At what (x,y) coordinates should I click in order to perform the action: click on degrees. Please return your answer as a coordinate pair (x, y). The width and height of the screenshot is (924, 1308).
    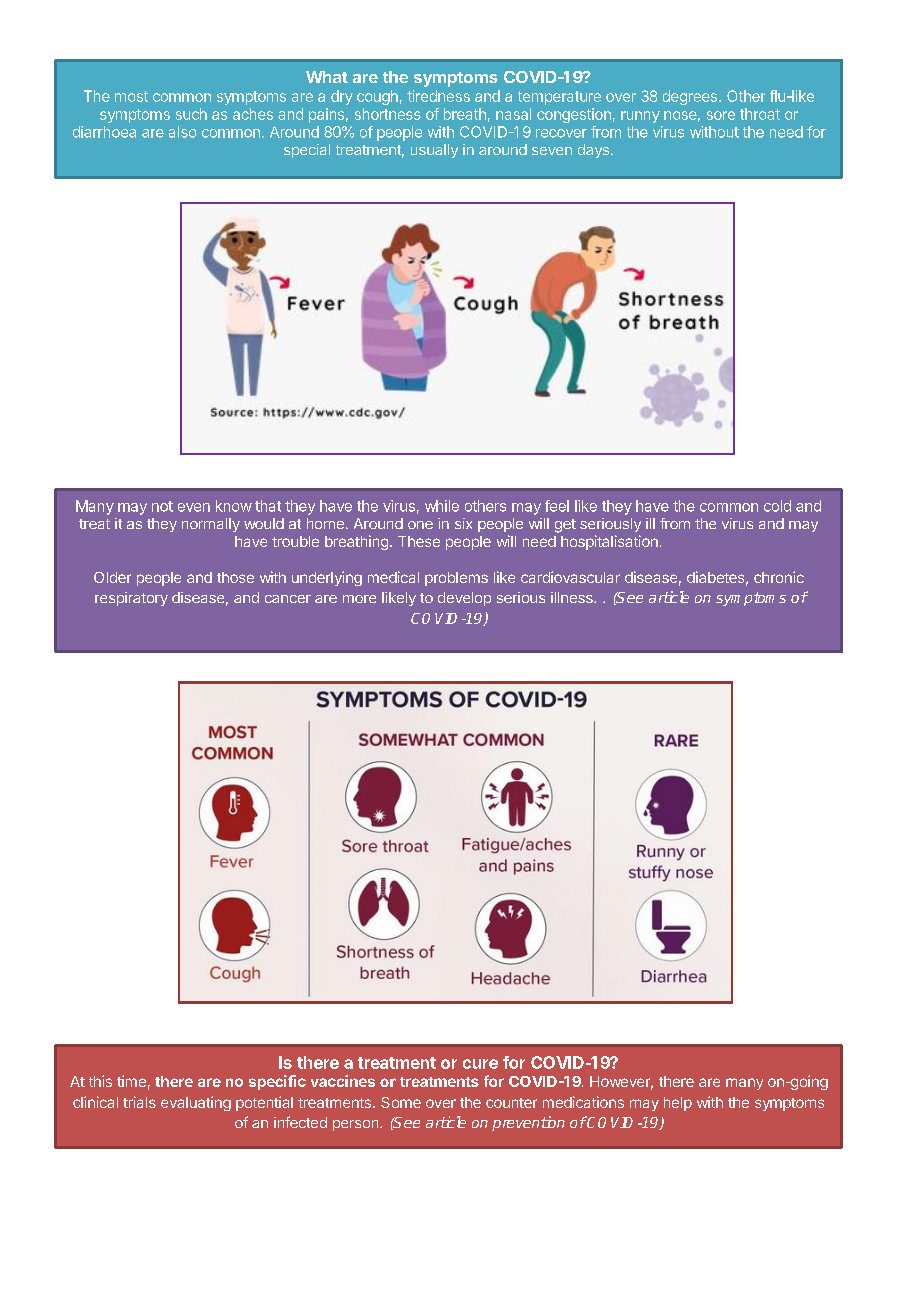
    Looking at the image, I should click on (690, 97).
